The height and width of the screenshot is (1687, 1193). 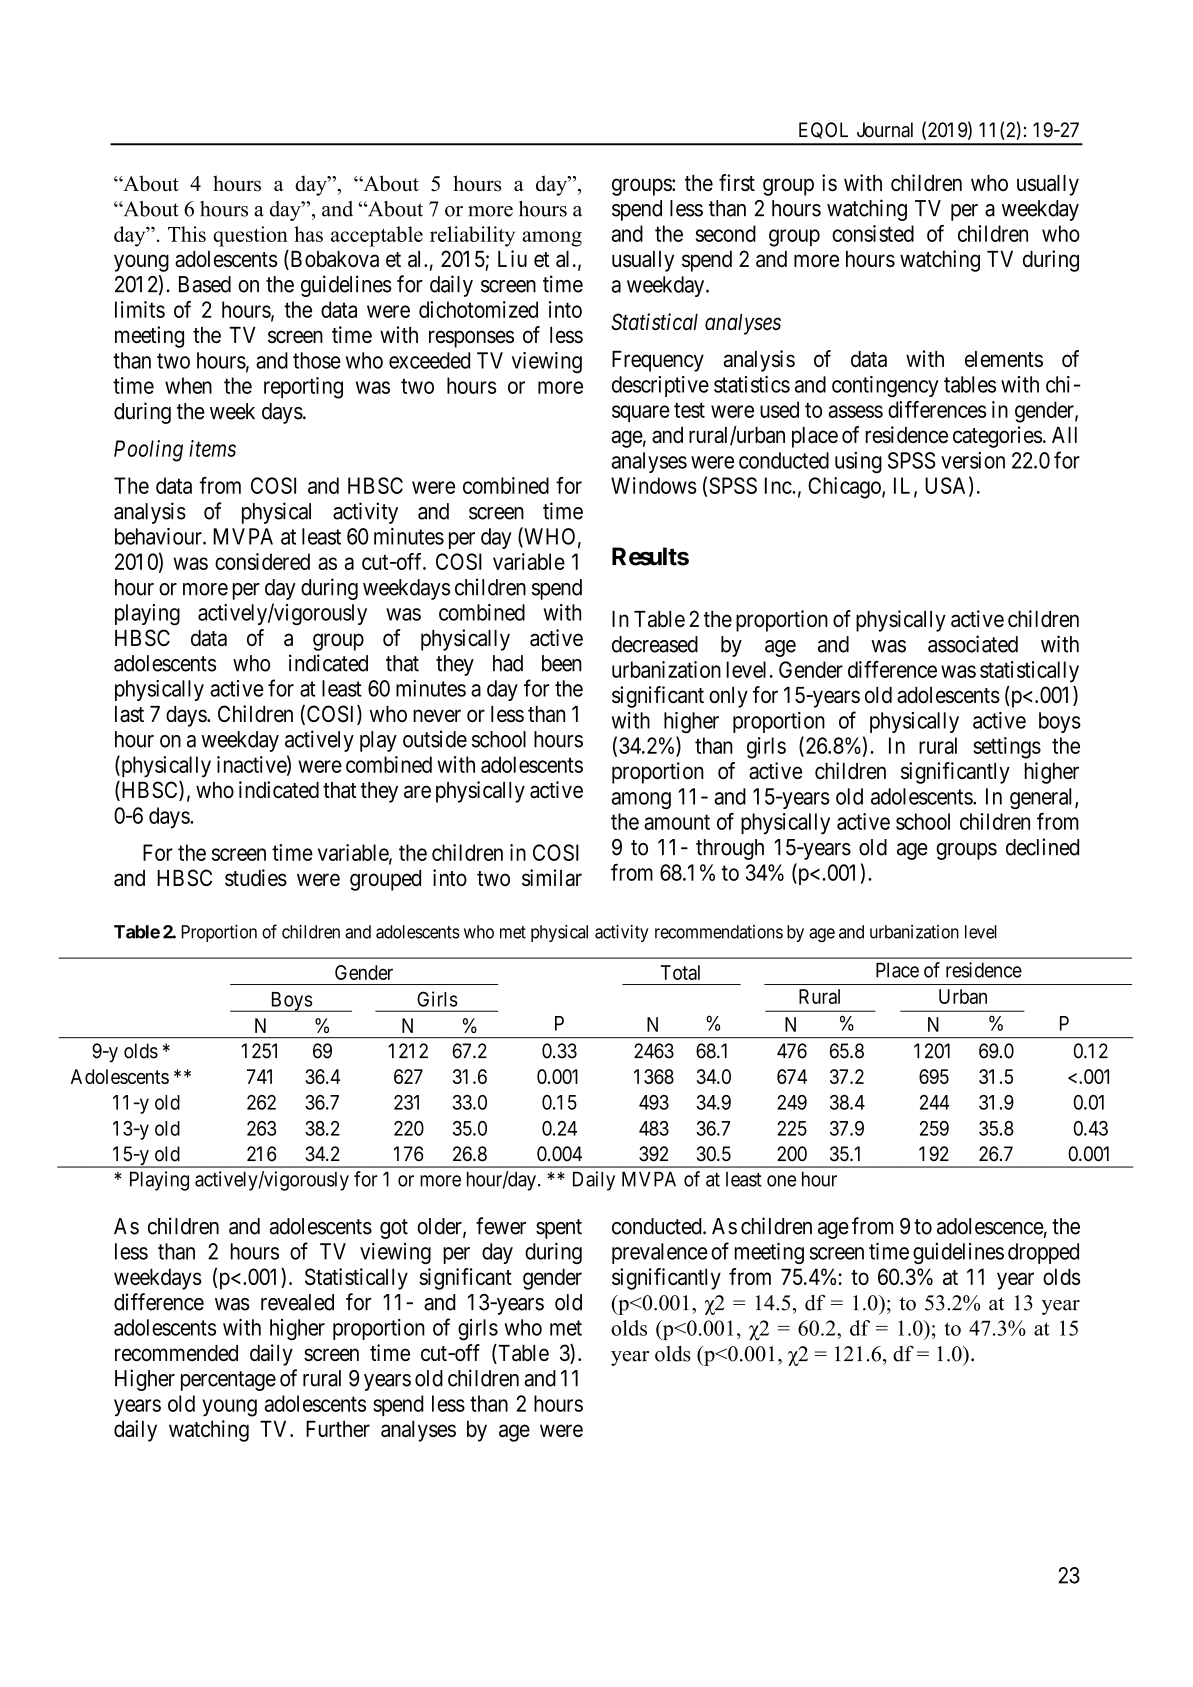 What do you see at coordinates (512, 258) in the screenshot?
I see `Liu` at bounding box center [512, 258].
